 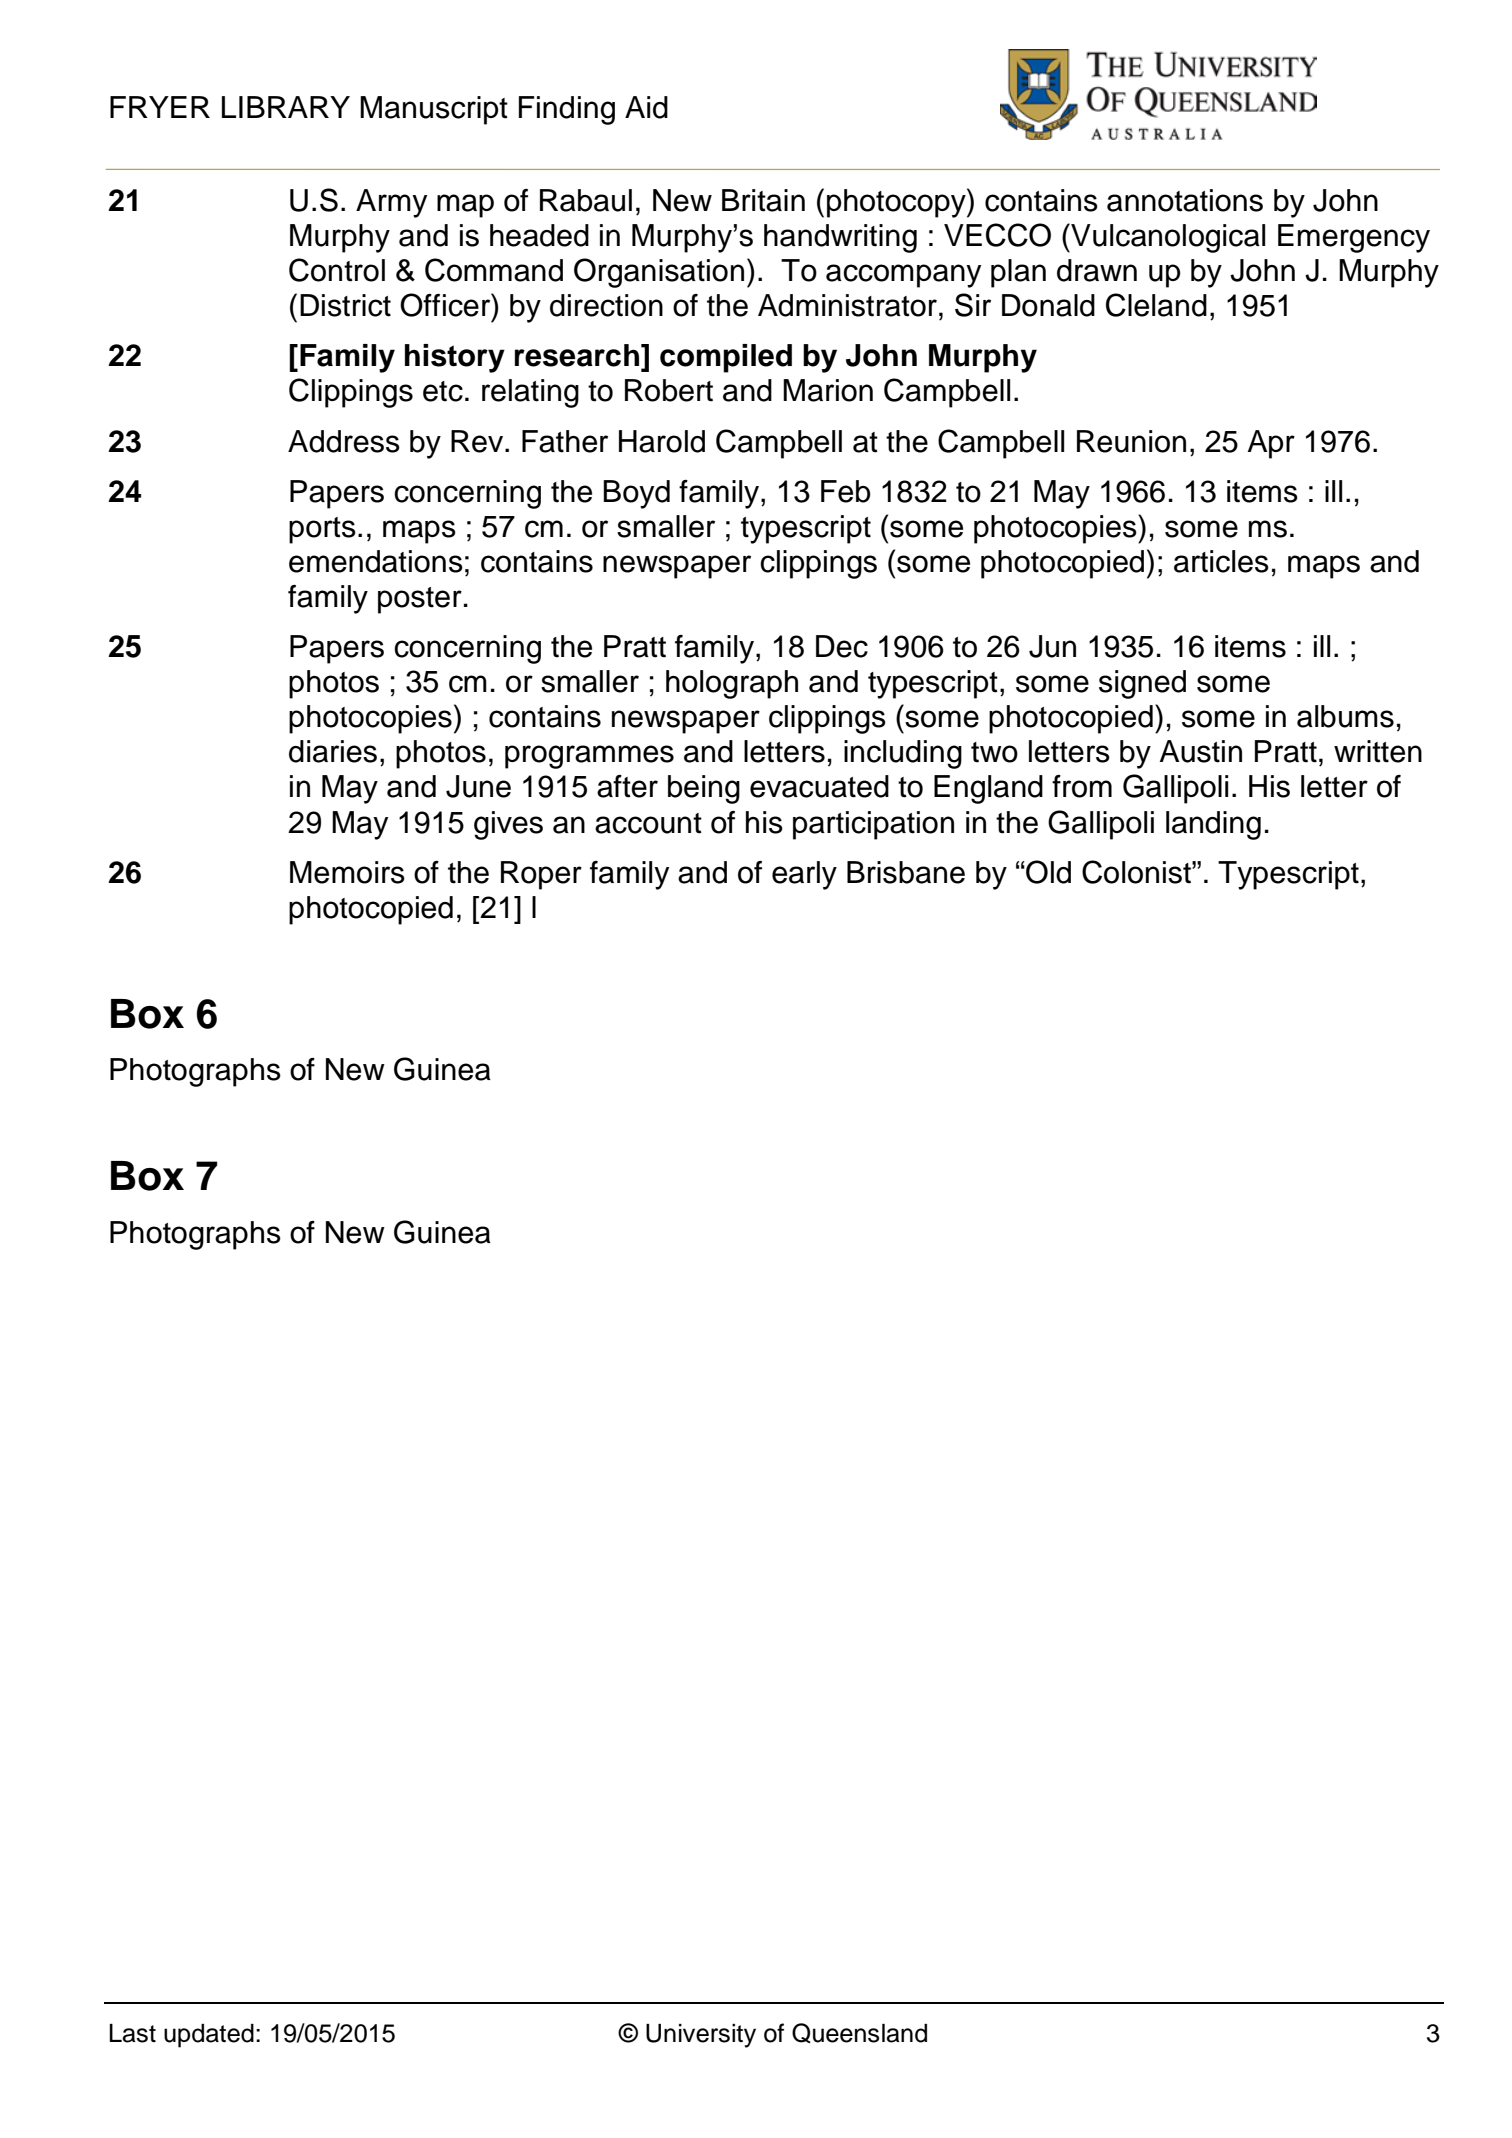 I want to click on landing, so click(x=1213, y=825).
